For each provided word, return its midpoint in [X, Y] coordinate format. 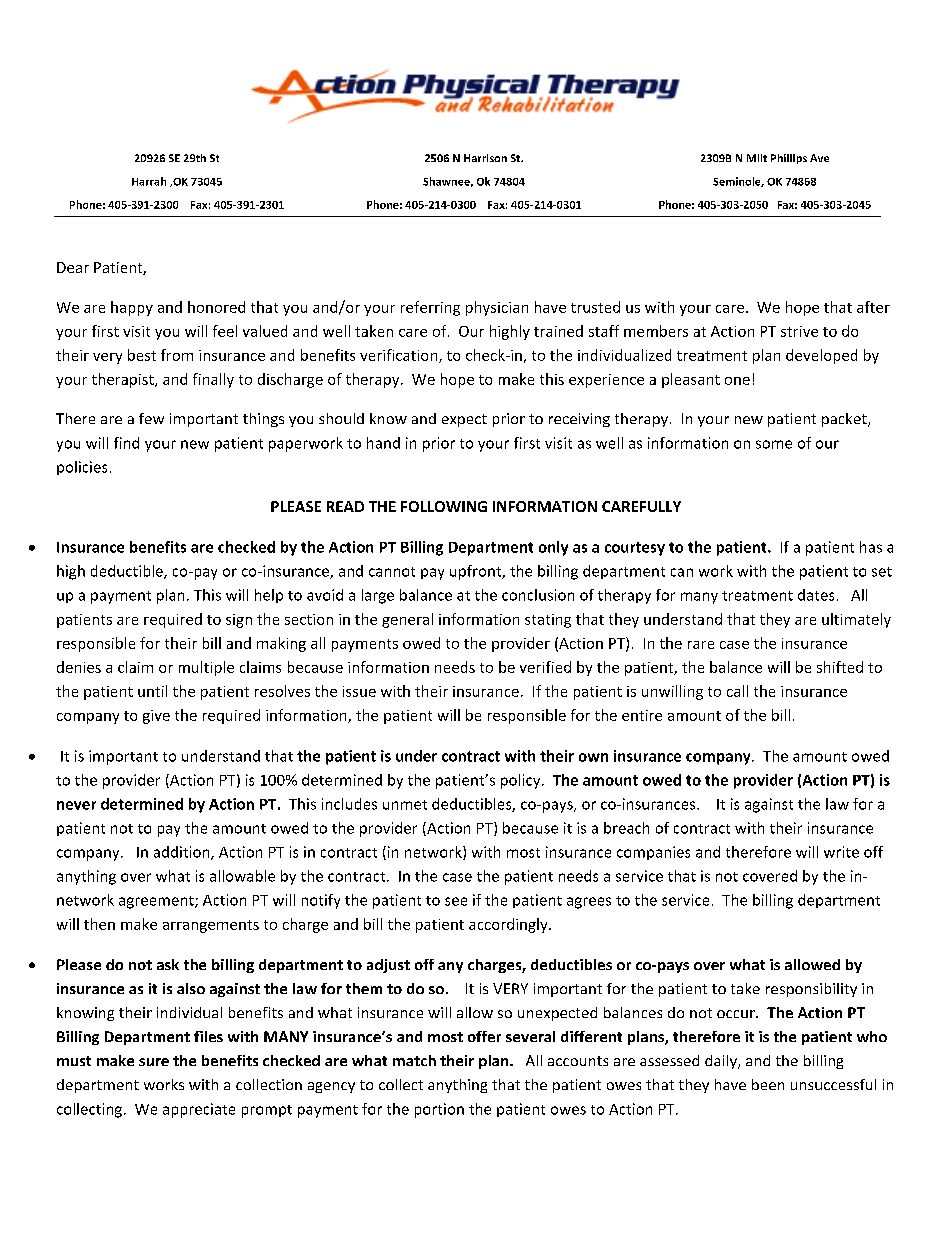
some [774, 444]
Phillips [789, 159]
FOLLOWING [444, 506]
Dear [73, 267]
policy [522, 781]
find [126, 443]
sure [154, 1062]
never [76, 805]
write [841, 852]
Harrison [485, 158]
